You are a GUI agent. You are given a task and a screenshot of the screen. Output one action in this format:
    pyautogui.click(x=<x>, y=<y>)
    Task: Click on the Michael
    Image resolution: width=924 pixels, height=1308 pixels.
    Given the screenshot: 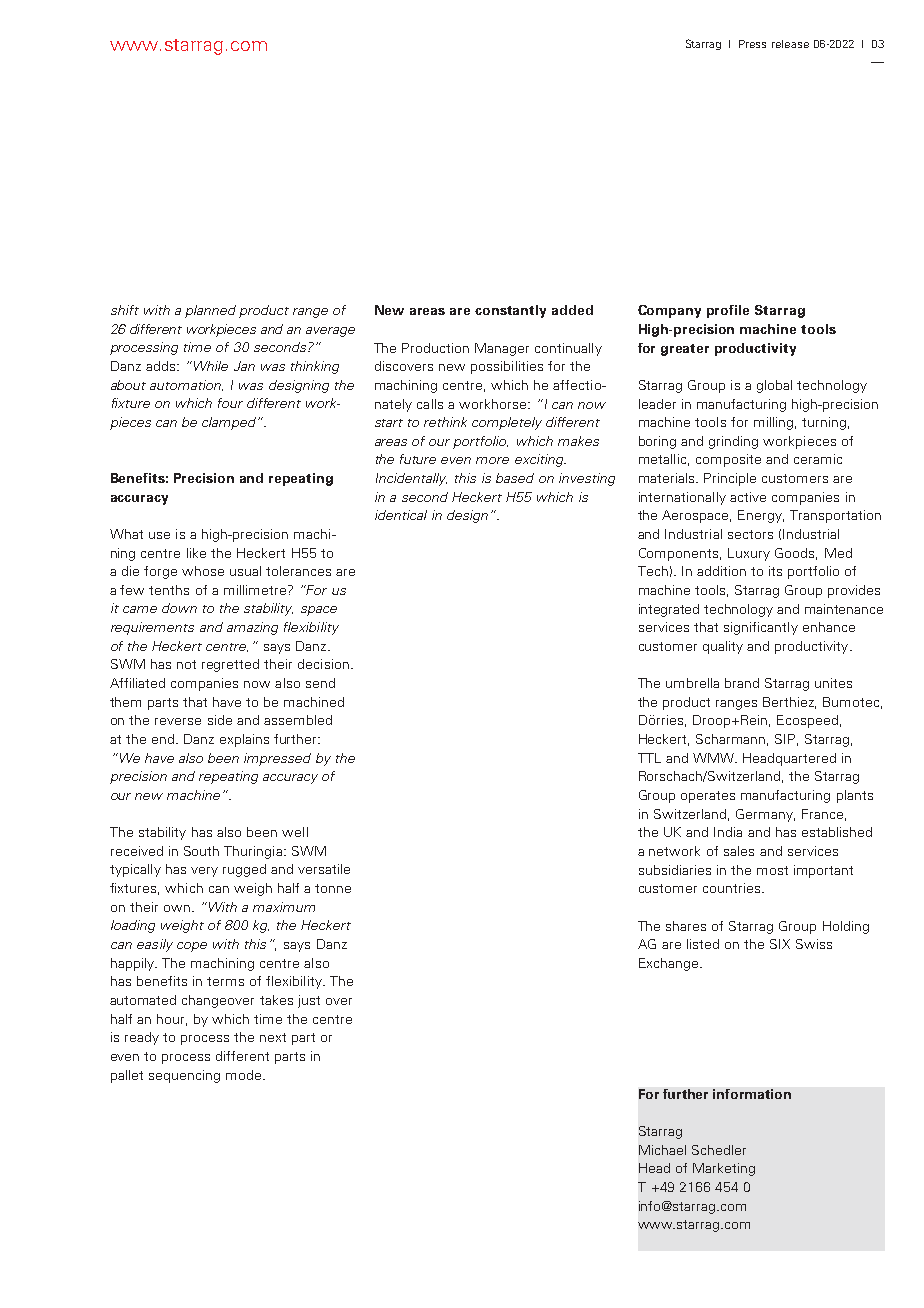 What is the action you would take?
    pyautogui.click(x=662, y=1150)
